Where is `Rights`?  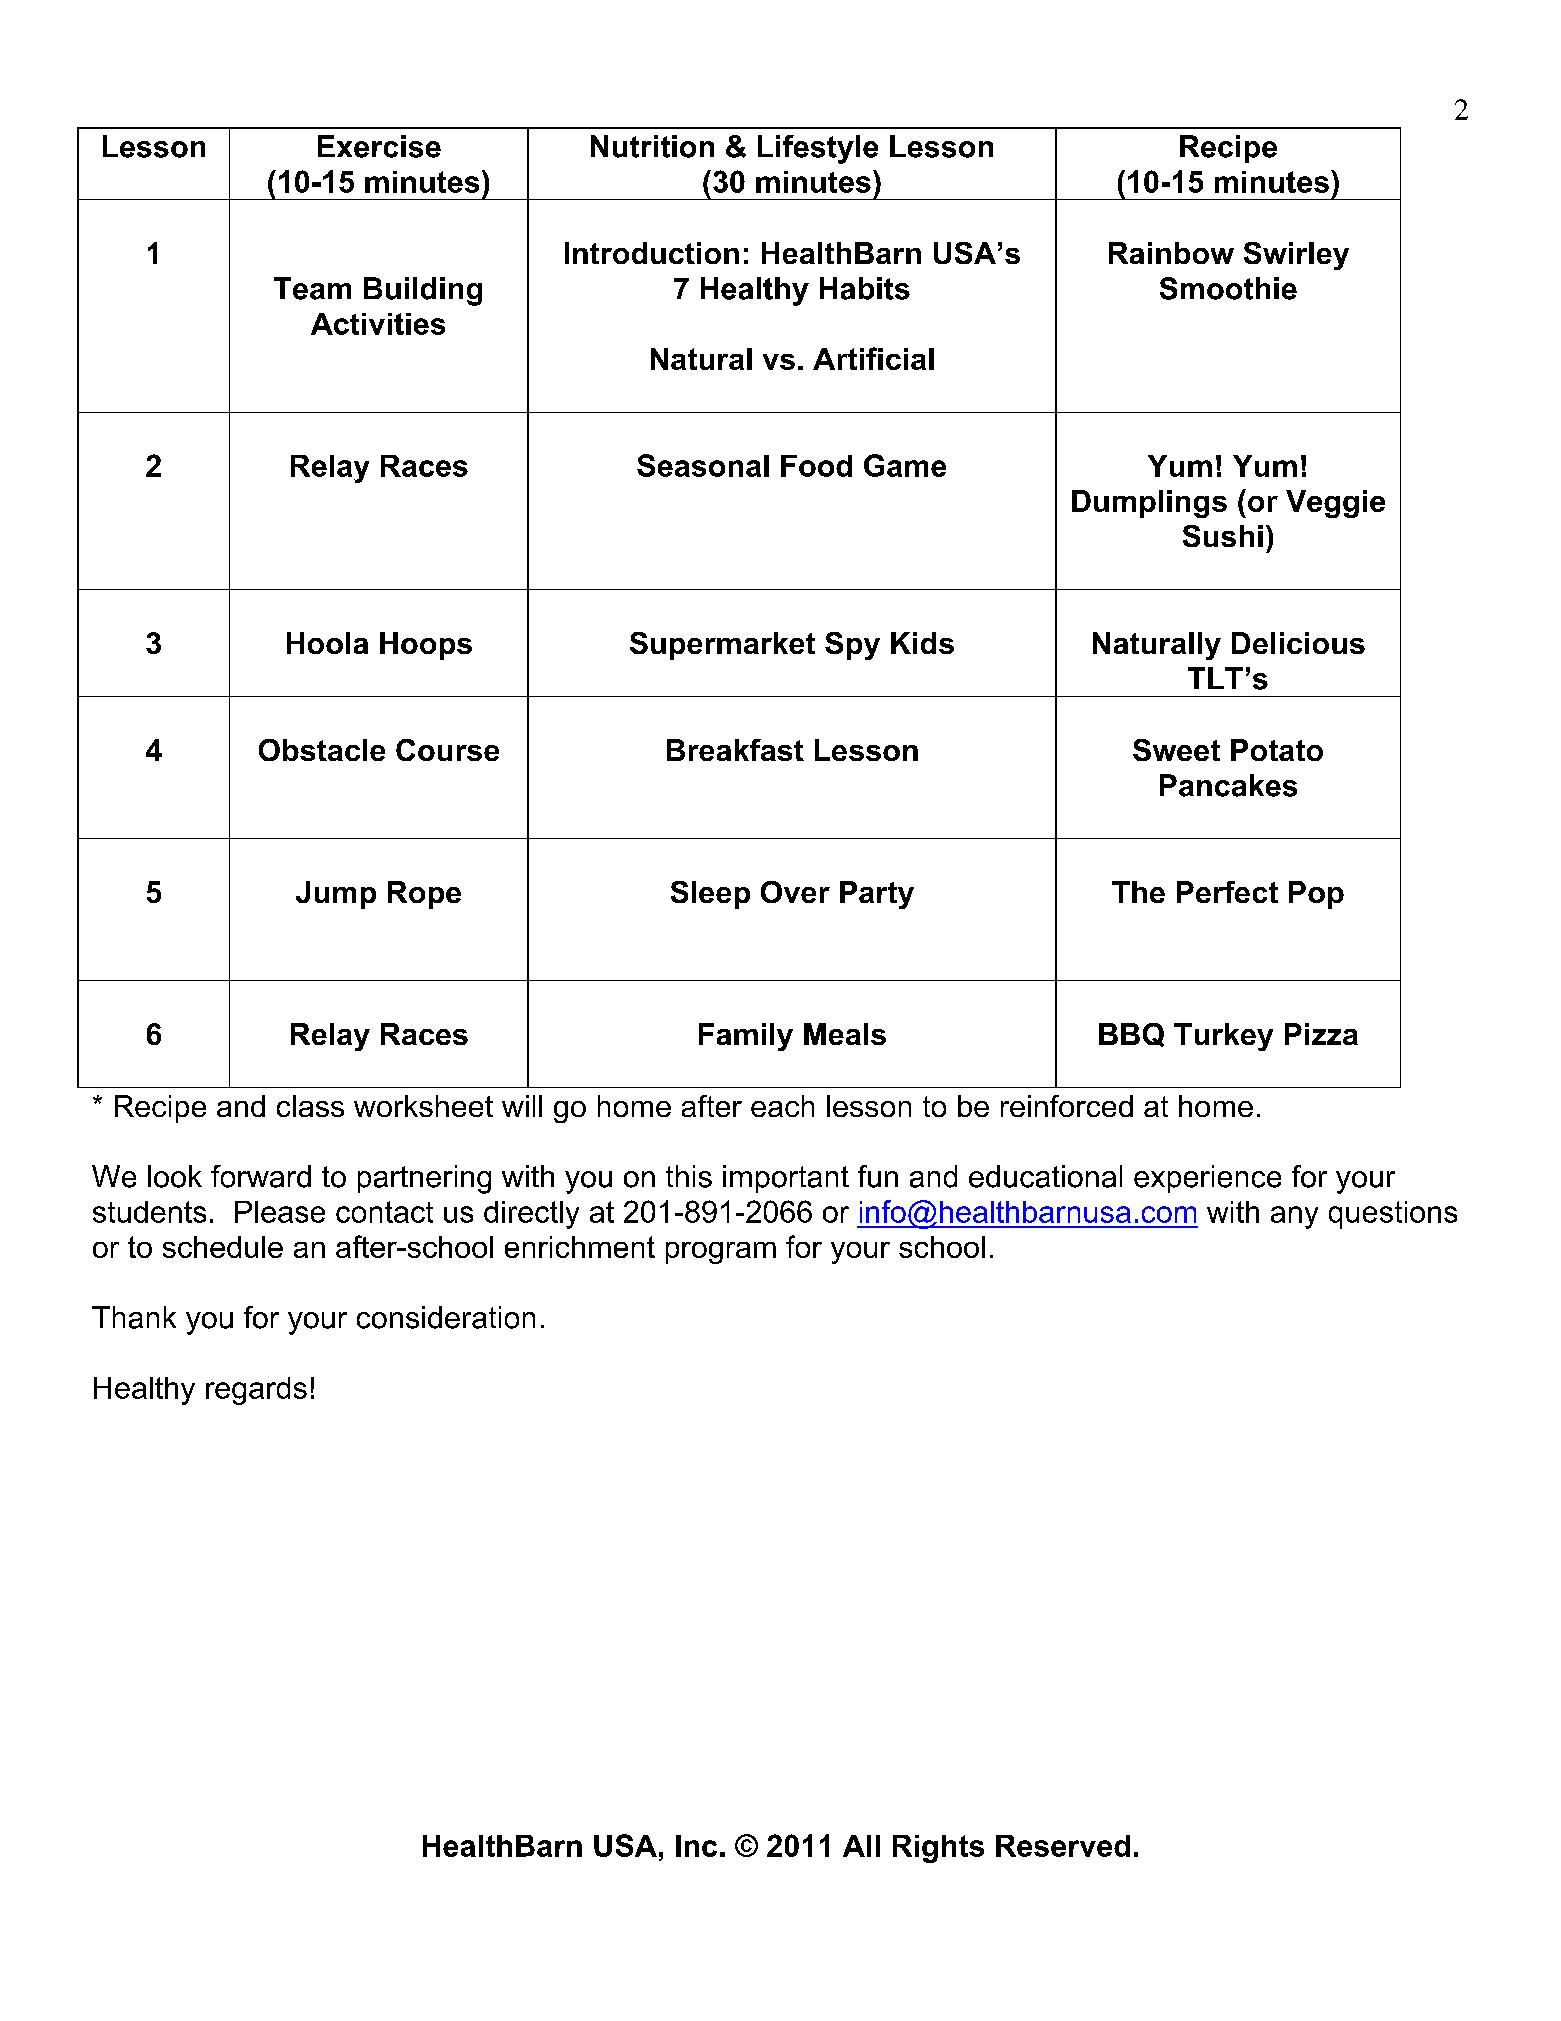 Rights is located at coordinates (938, 1849).
